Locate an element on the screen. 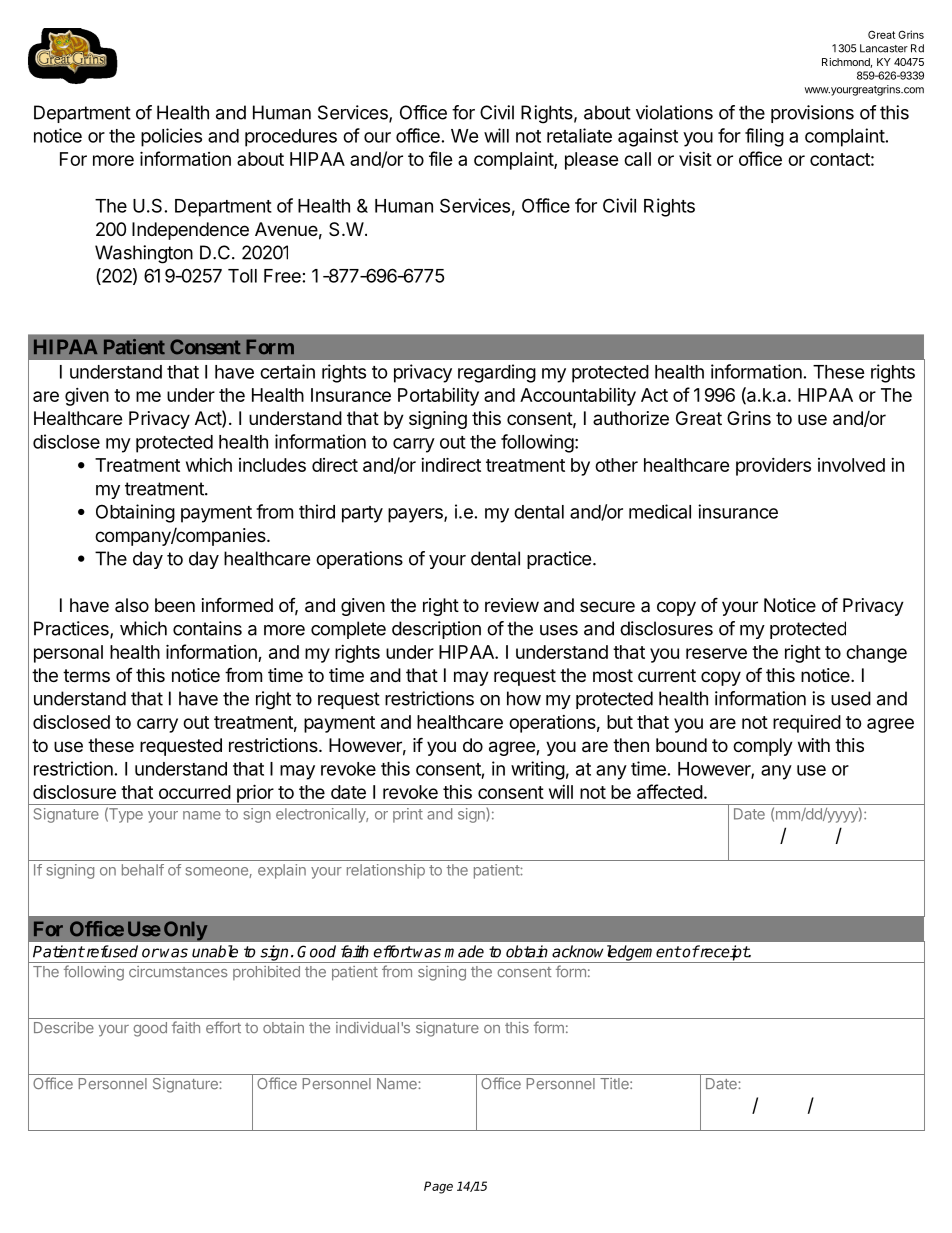 The image size is (952, 1233). occurred is located at coordinates (195, 792).
